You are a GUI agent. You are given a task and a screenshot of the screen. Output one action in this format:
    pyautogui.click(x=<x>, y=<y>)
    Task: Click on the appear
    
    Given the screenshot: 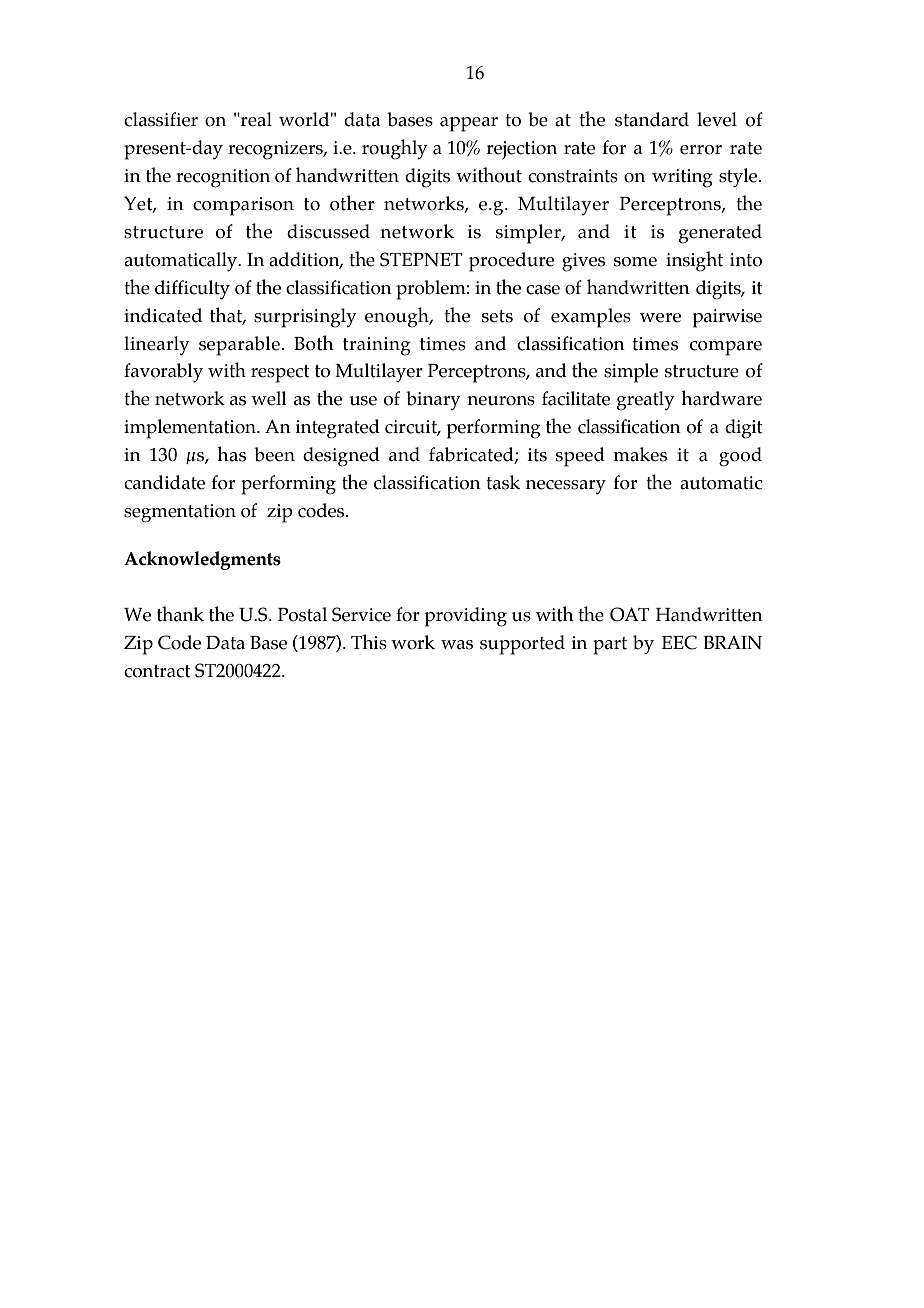 What is the action you would take?
    pyautogui.click(x=469, y=124)
